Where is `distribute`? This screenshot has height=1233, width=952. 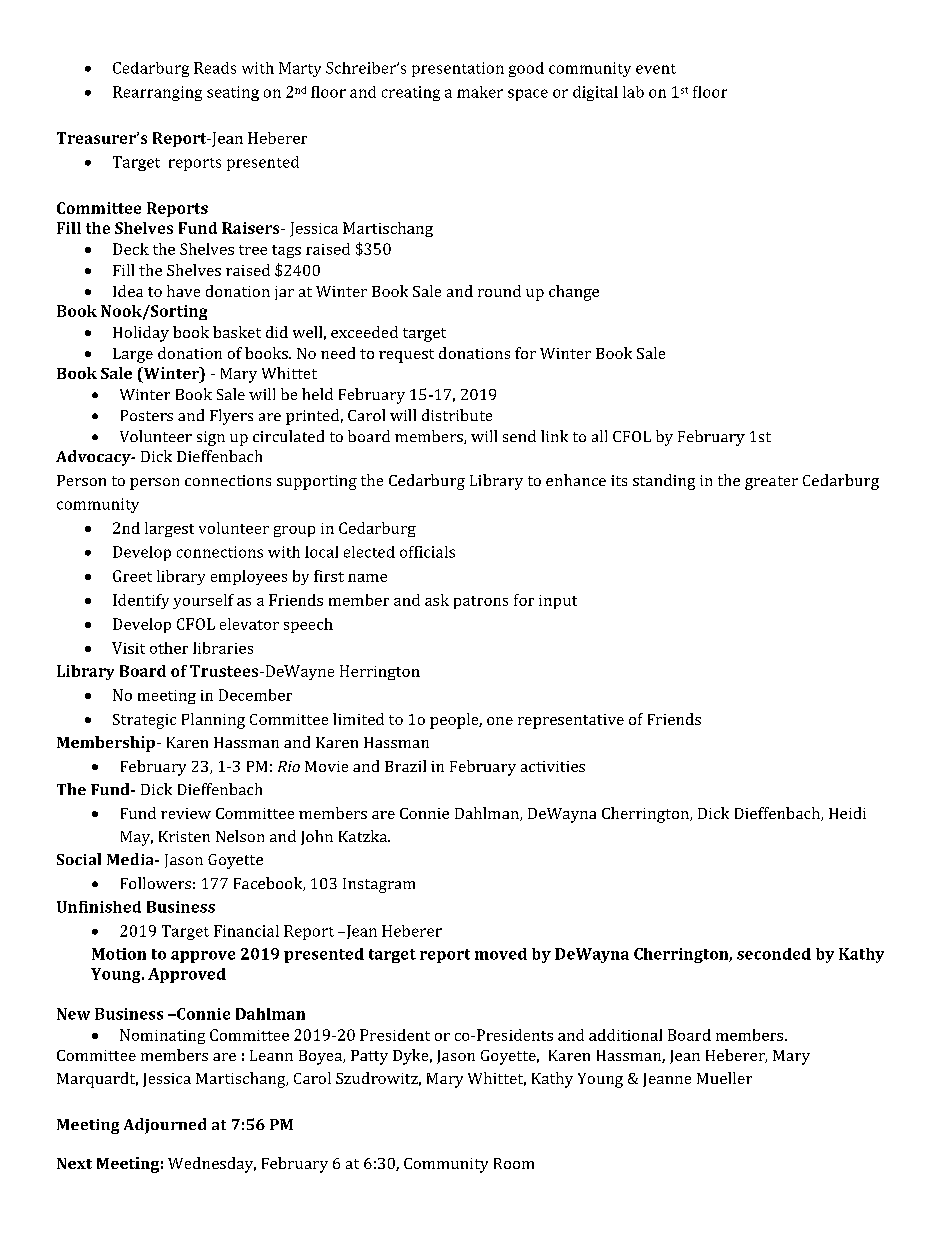 distribute is located at coordinates (457, 415).
